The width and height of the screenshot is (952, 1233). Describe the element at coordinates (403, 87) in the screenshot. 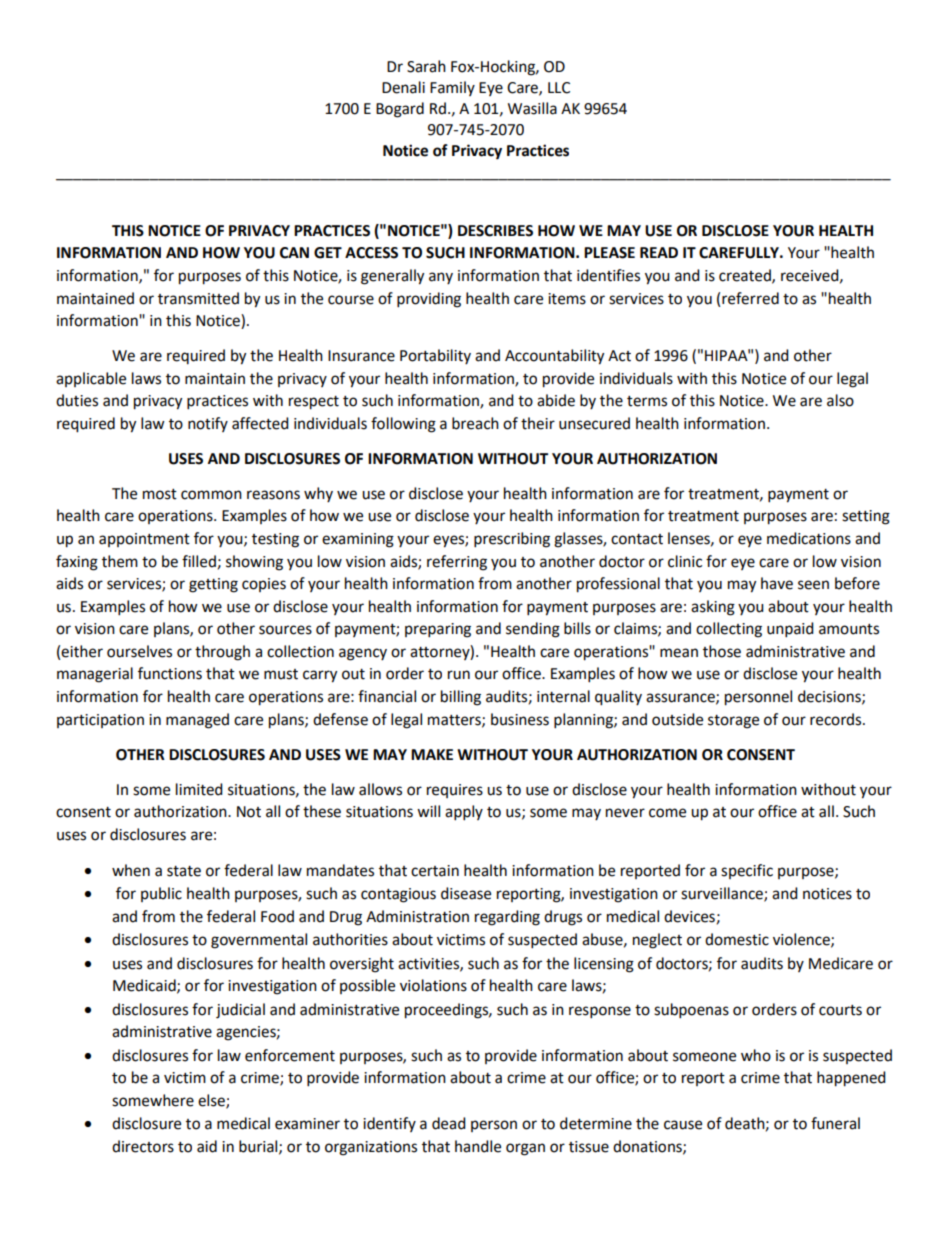

I see `Denali` at that location.
